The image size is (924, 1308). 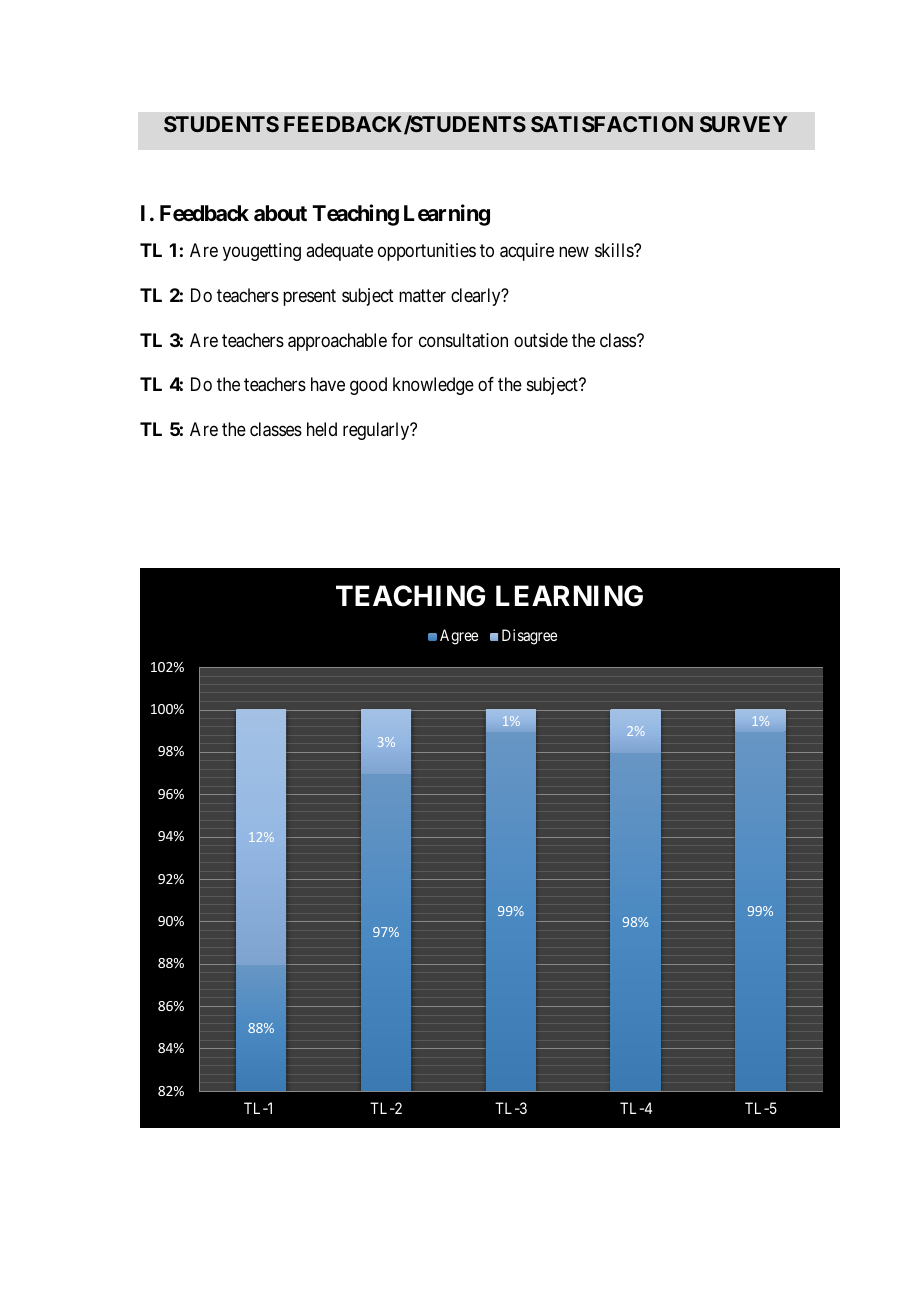 What do you see at coordinates (615, 250) in the document?
I see `skills` at bounding box center [615, 250].
